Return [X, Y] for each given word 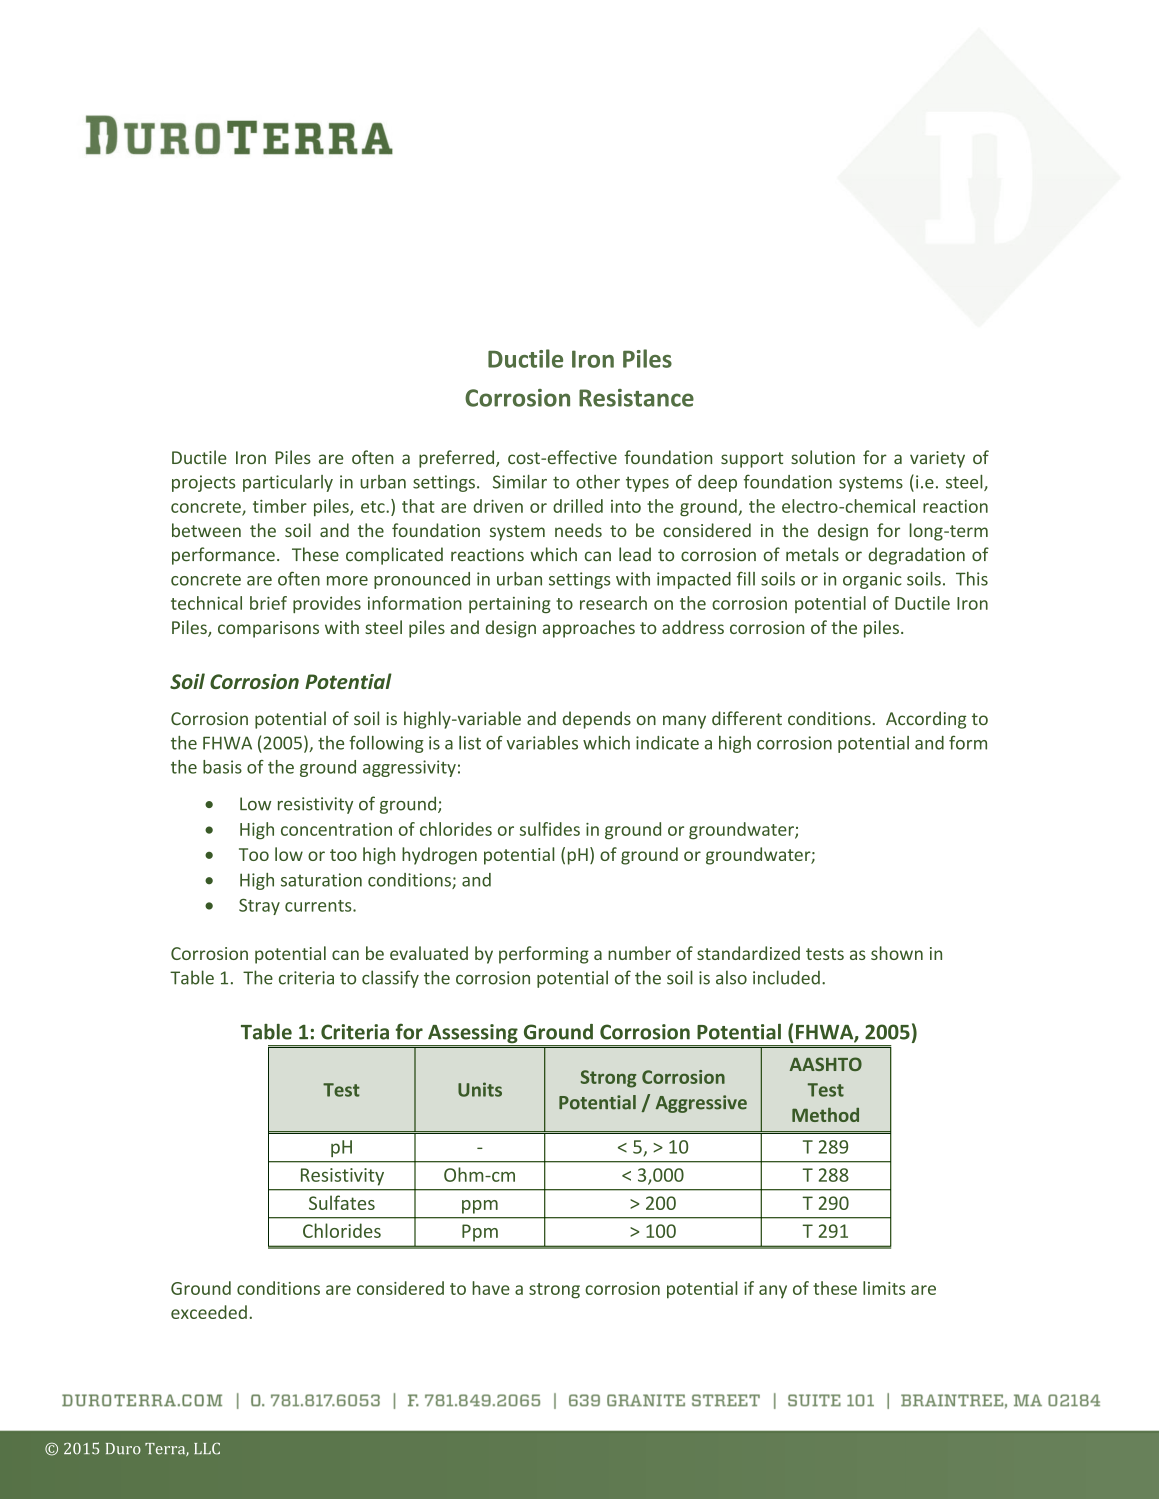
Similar [520, 482]
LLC [207, 1449]
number [639, 953]
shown [897, 953]
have [491, 1288]
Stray [259, 907]
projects [203, 483]
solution [823, 457]
